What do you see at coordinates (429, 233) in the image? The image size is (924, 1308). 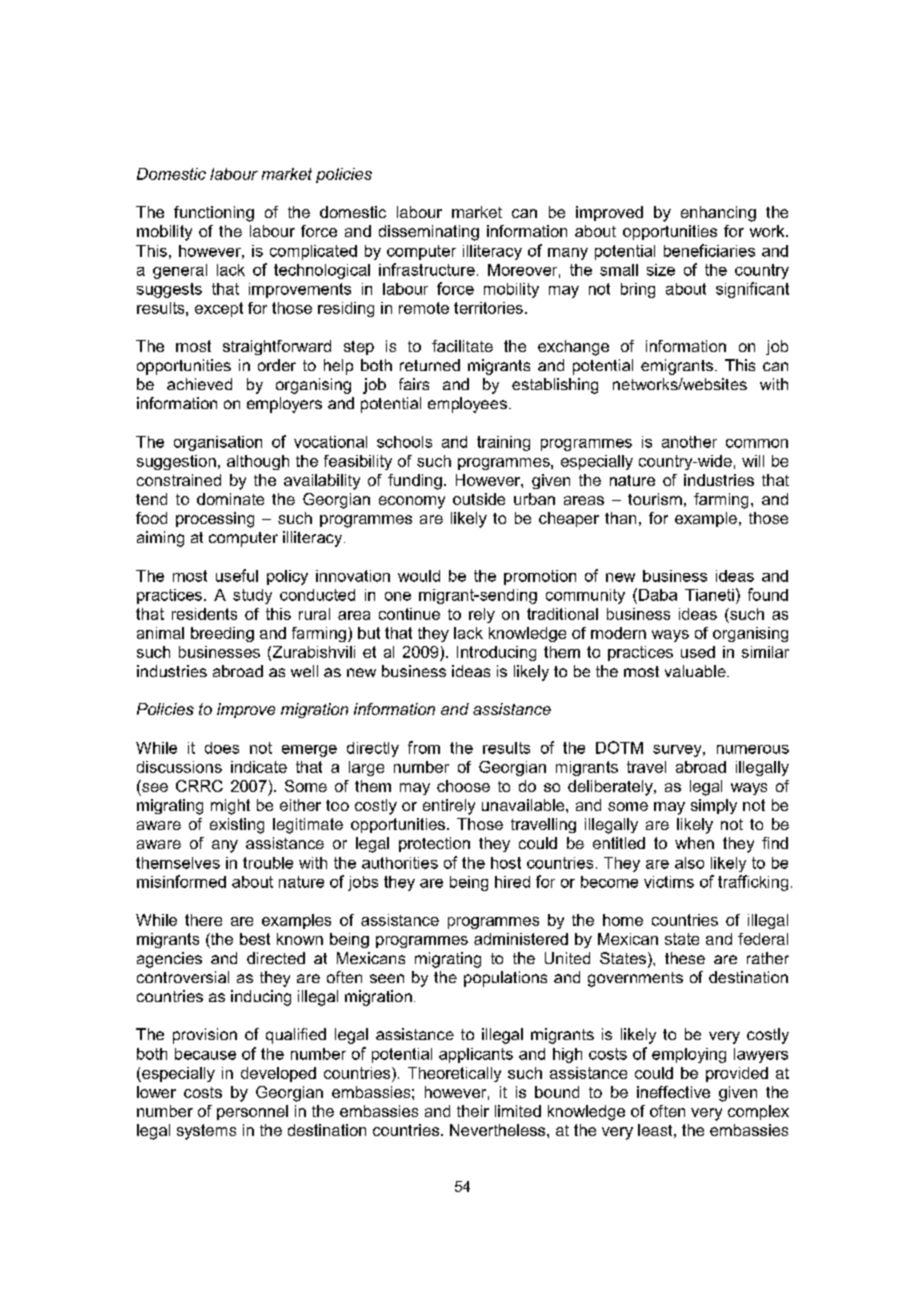 I see `disseminating` at bounding box center [429, 233].
